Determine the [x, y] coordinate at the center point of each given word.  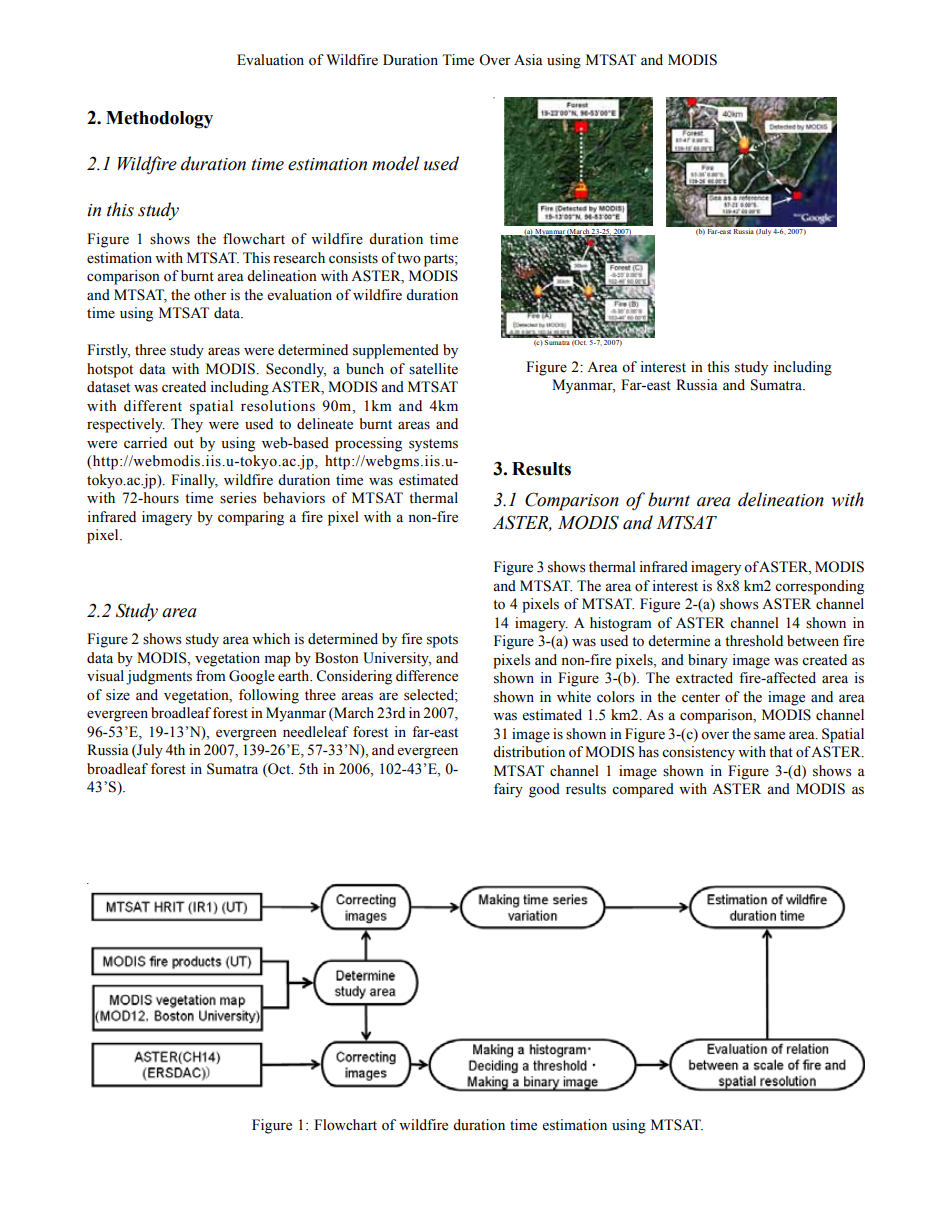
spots [442, 641]
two [409, 259]
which [271, 638]
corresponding [819, 587]
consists [353, 258]
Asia [528, 60]
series [238, 498]
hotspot [110, 370]
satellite [433, 369]
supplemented [396, 351]
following [269, 696]
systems [433, 445]
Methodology [159, 120]
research [299, 258]
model [396, 163]
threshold [754, 641]
